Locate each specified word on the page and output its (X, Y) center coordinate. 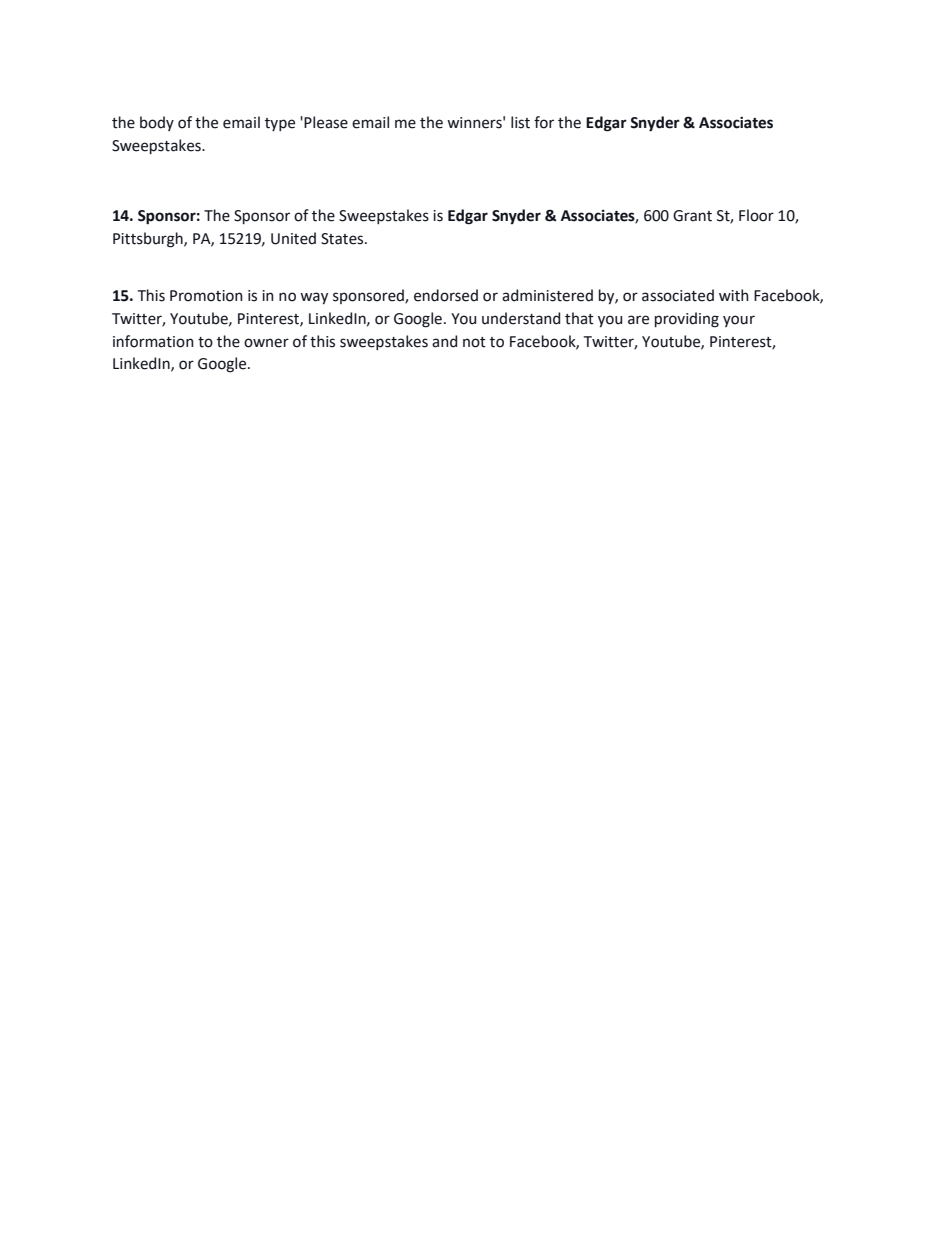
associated (678, 295)
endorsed (446, 295)
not (474, 342)
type (280, 124)
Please (326, 122)
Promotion (206, 296)
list (520, 122)
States (343, 239)
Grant (692, 216)
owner (266, 343)
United (293, 238)
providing (687, 320)
